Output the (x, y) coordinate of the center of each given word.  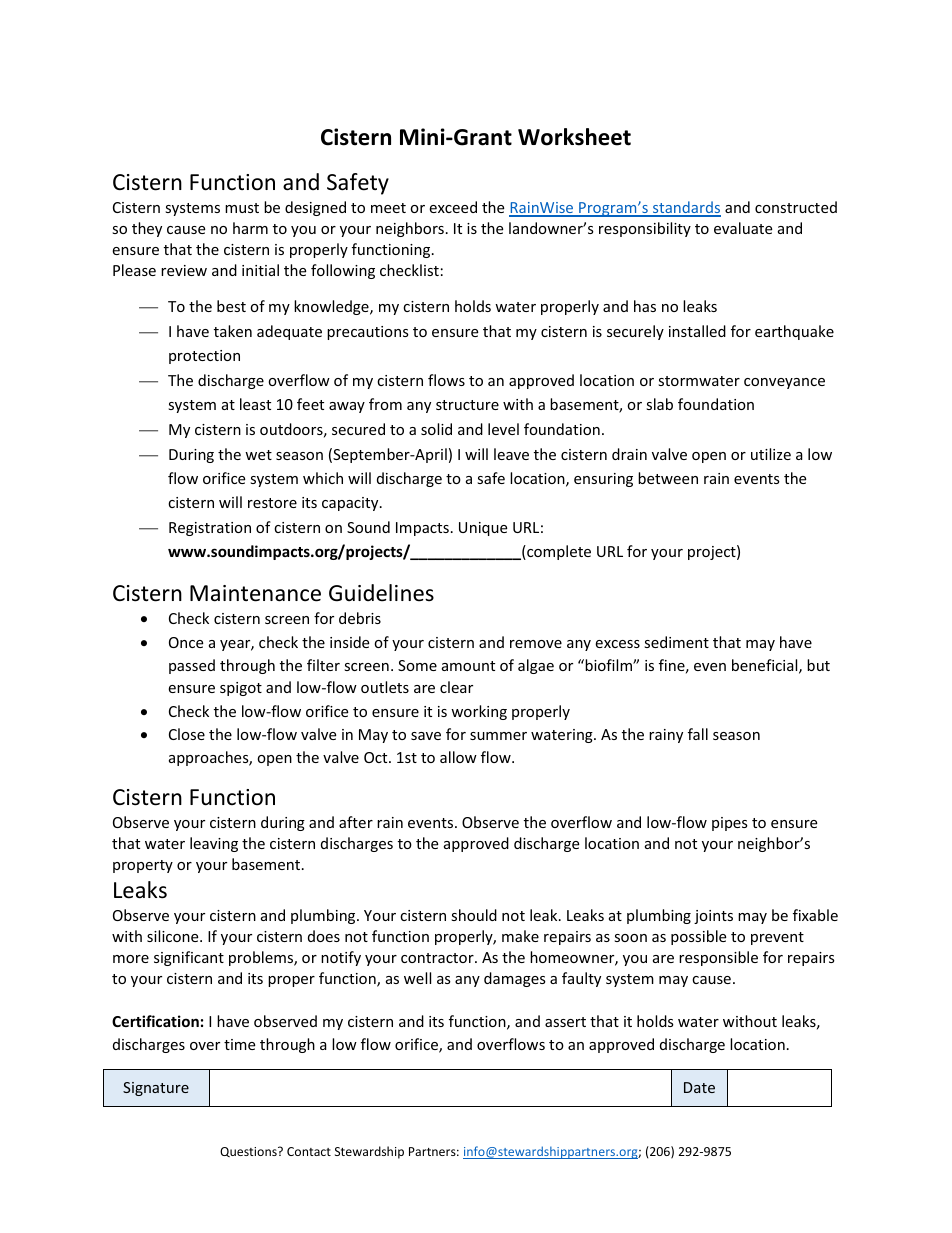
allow (458, 757)
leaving (214, 844)
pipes (730, 824)
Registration (210, 529)
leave (511, 454)
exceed (453, 207)
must (242, 208)
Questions (249, 1152)
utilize (771, 454)
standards (686, 208)
